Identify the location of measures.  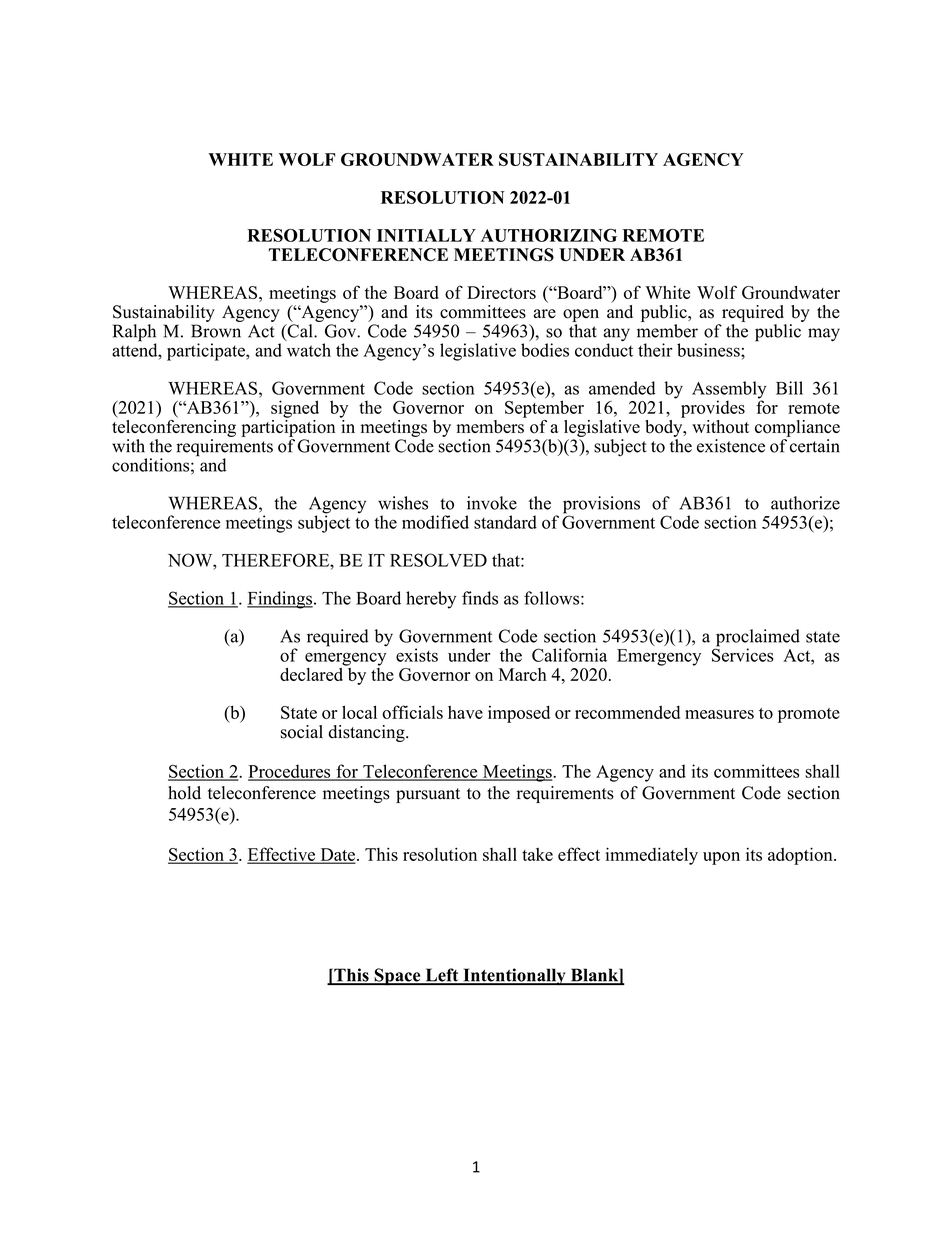
(719, 714).
